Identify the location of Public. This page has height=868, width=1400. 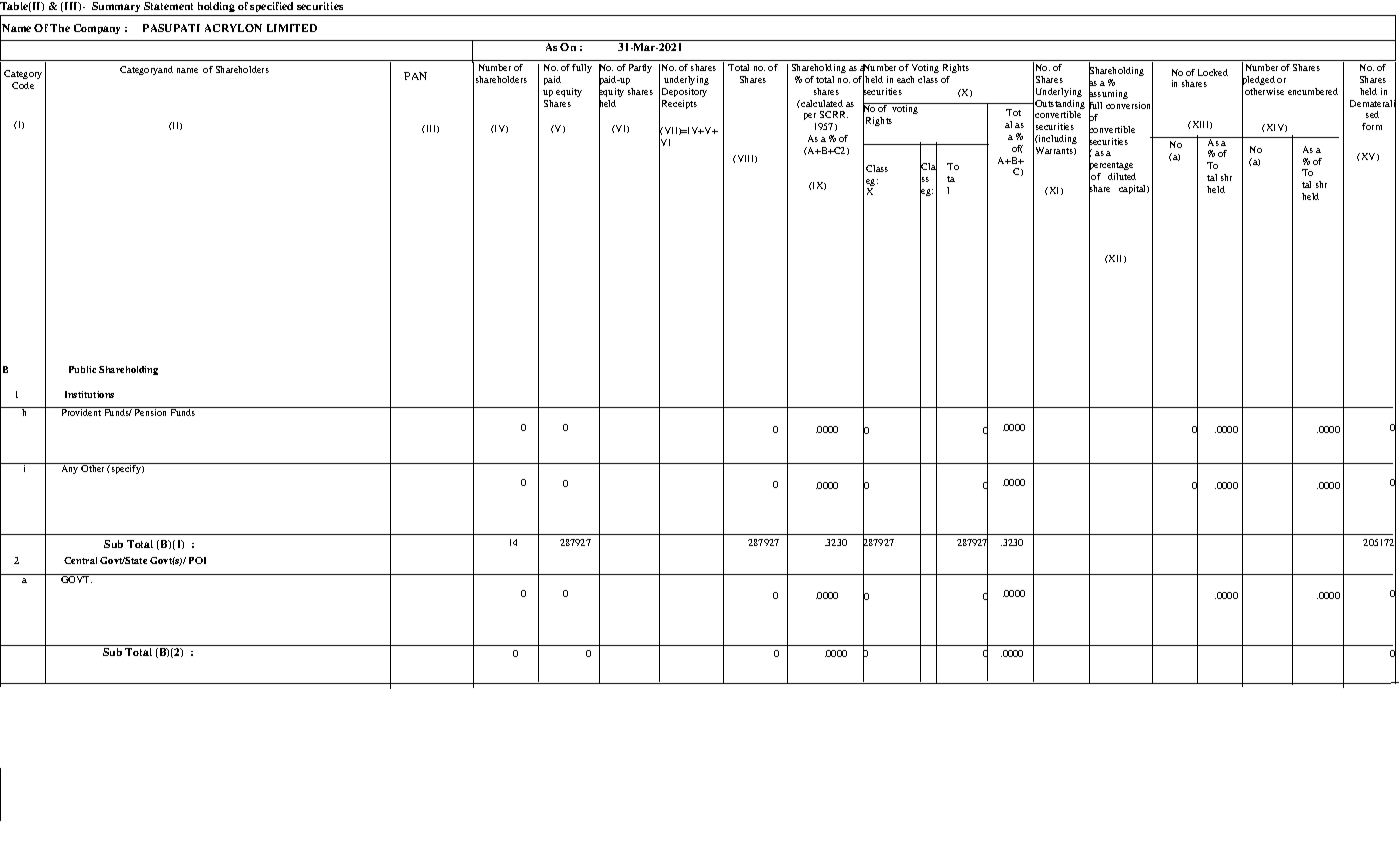
(82, 369).
